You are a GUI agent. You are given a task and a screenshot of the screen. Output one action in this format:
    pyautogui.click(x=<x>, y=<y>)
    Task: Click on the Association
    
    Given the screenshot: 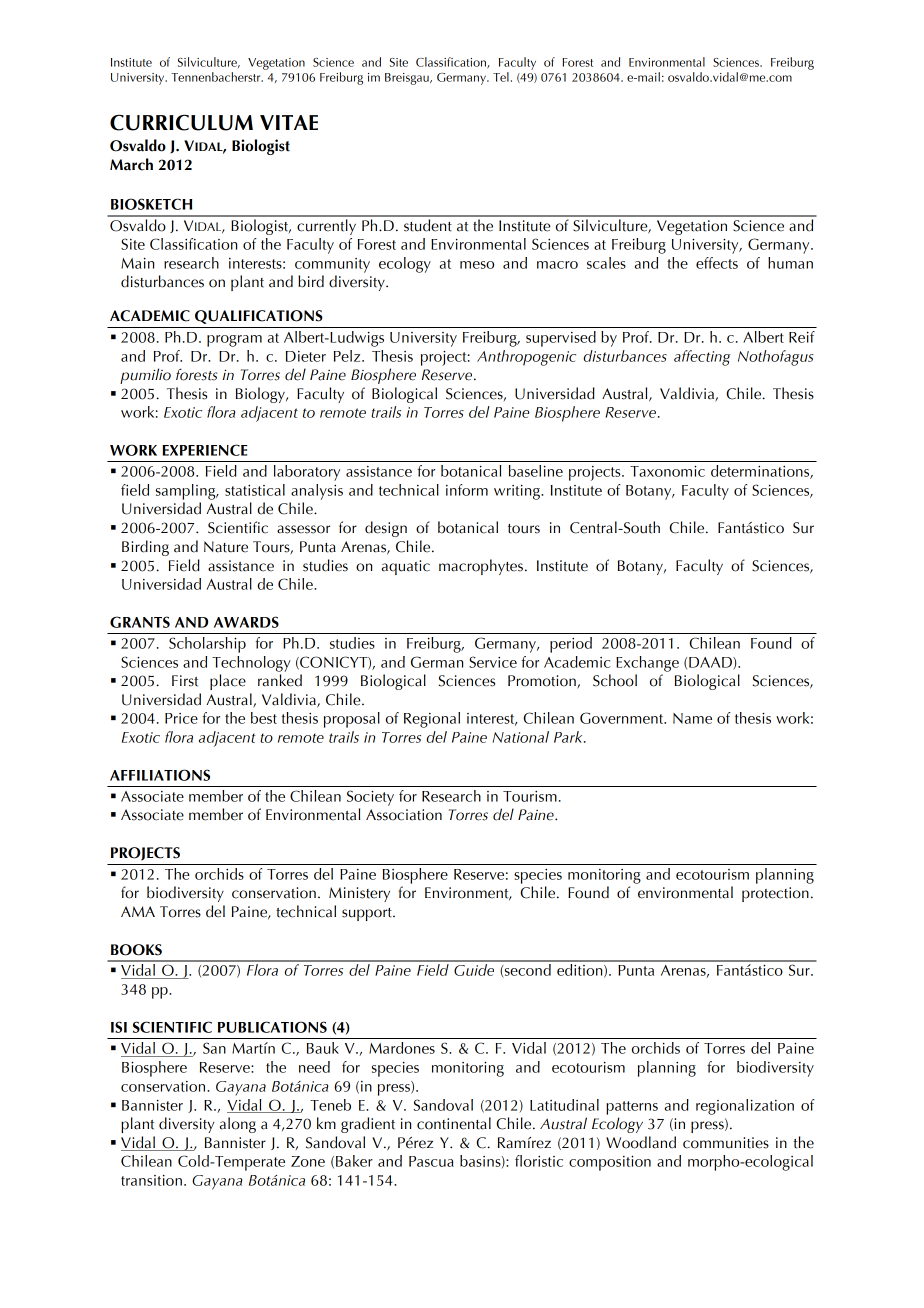 What is the action you would take?
    pyautogui.click(x=404, y=815)
